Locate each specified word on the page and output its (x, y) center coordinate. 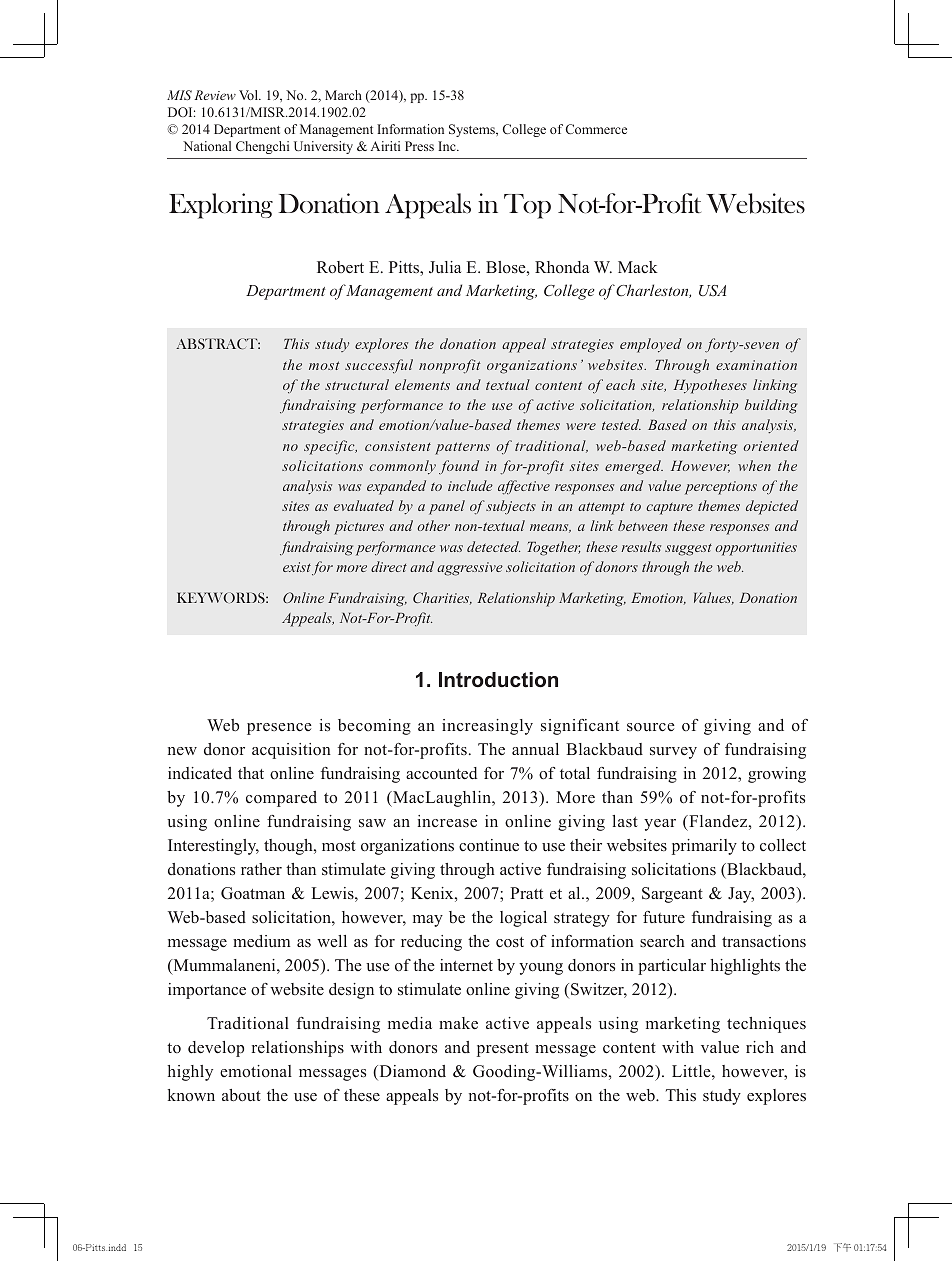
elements (422, 384)
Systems (473, 130)
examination (756, 365)
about (241, 1095)
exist (297, 567)
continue (489, 845)
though (289, 847)
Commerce (596, 129)
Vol (249, 95)
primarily (704, 847)
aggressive (470, 569)
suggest (688, 550)
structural (357, 384)
